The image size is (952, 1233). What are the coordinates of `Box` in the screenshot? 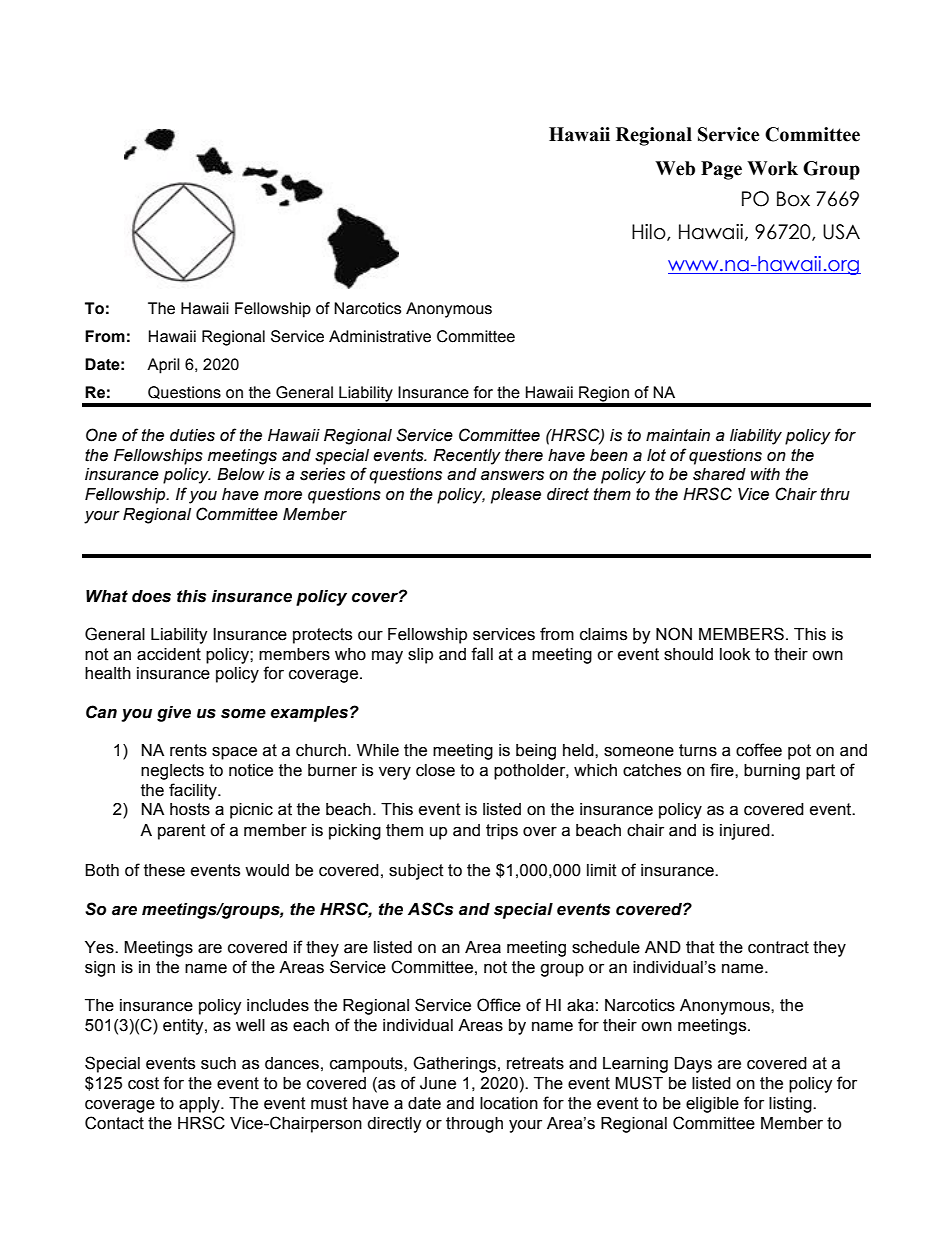 It's located at (793, 199).
